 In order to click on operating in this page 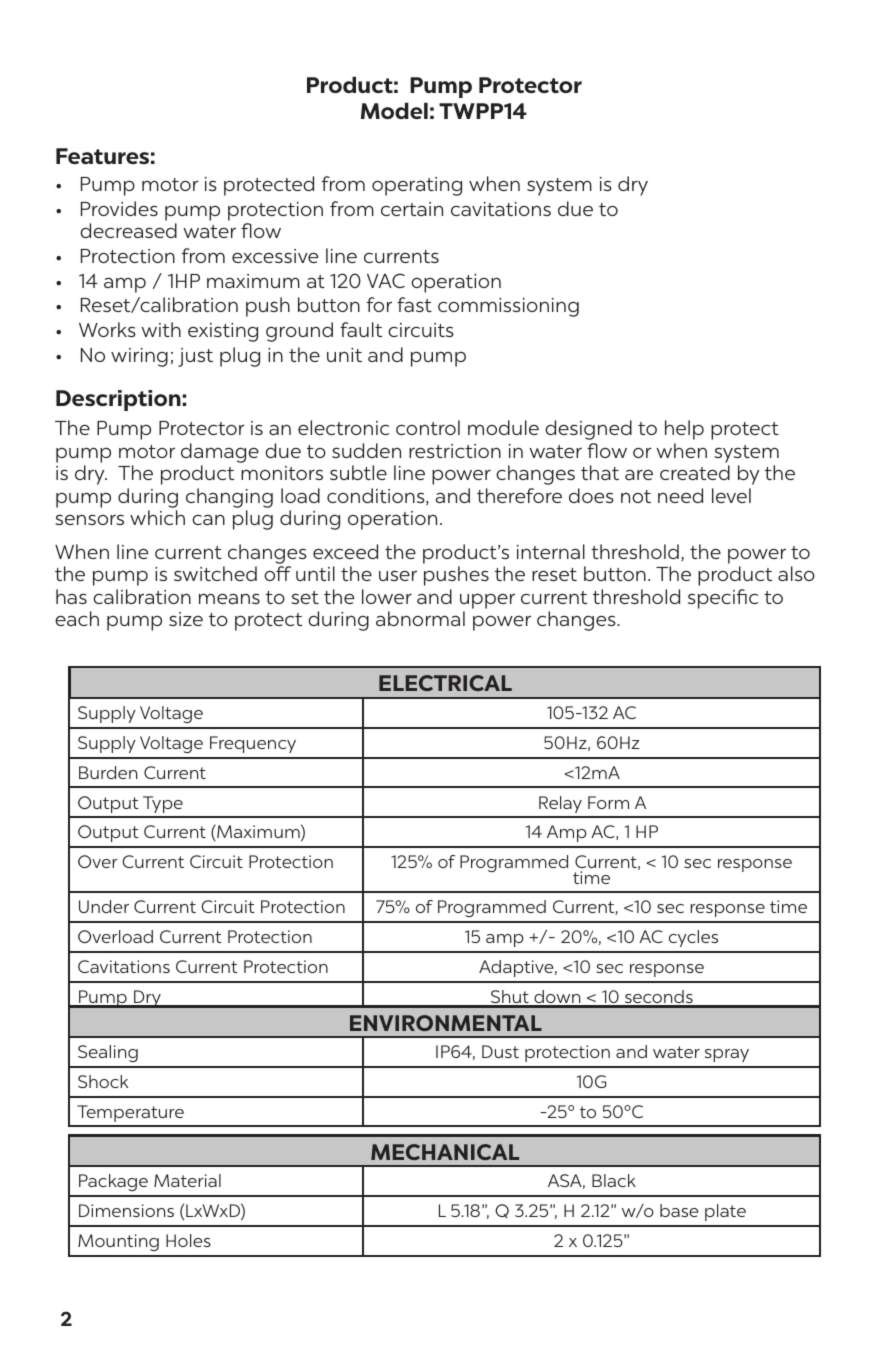, I will do `click(417, 186)`.
